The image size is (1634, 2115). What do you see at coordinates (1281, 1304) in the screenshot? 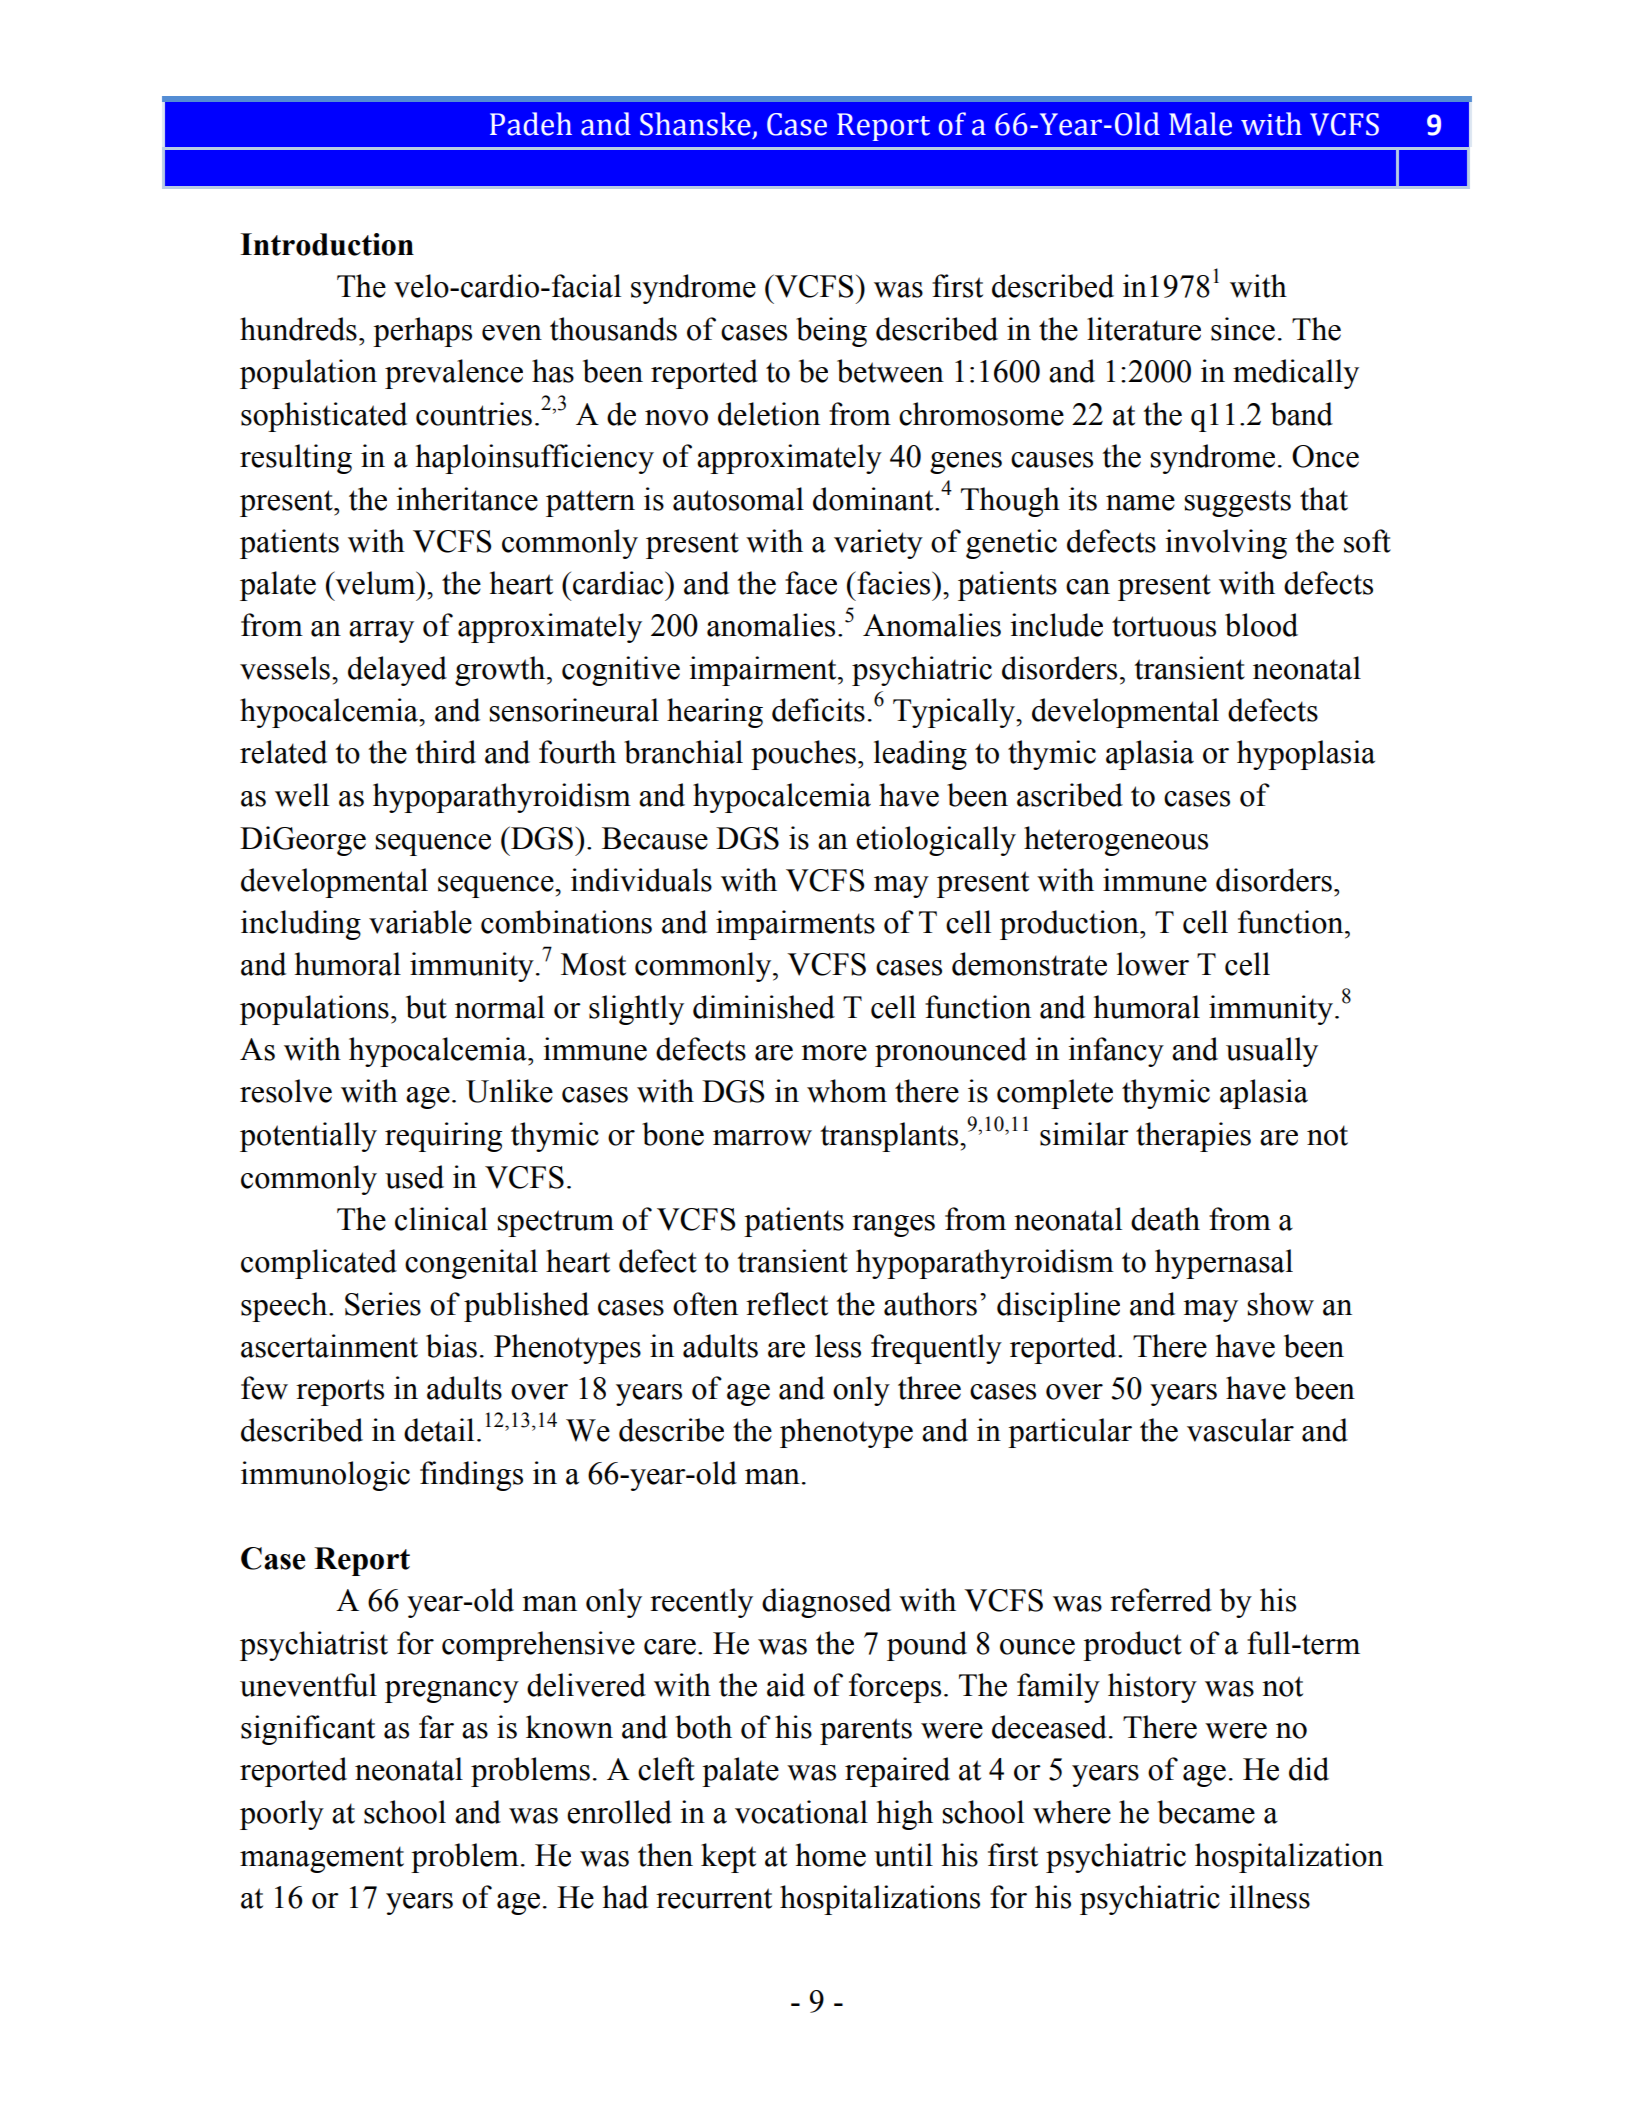
I see `show` at bounding box center [1281, 1304].
